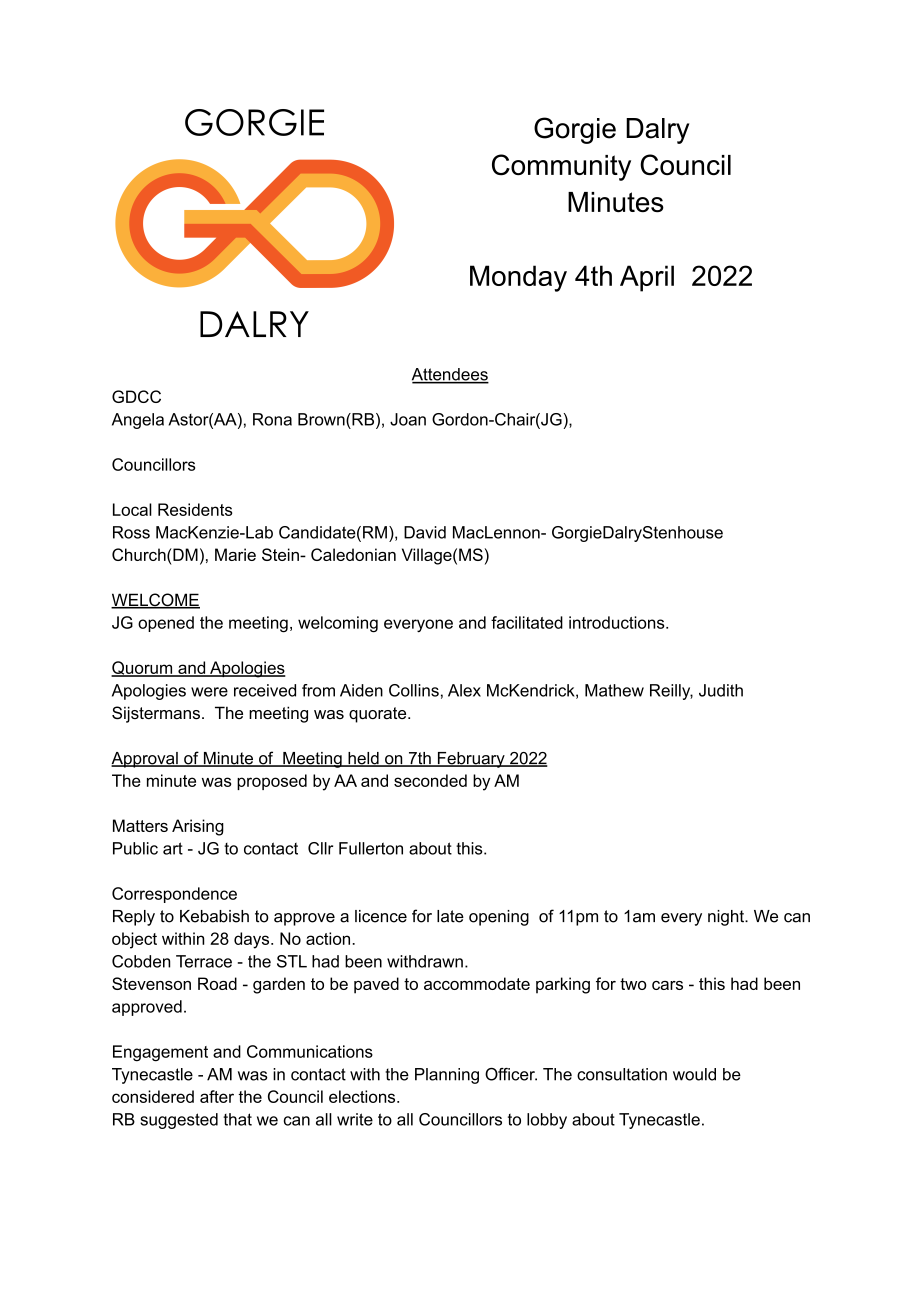 The height and width of the page is (1307, 924). I want to click on Correspondence, so click(174, 895).
